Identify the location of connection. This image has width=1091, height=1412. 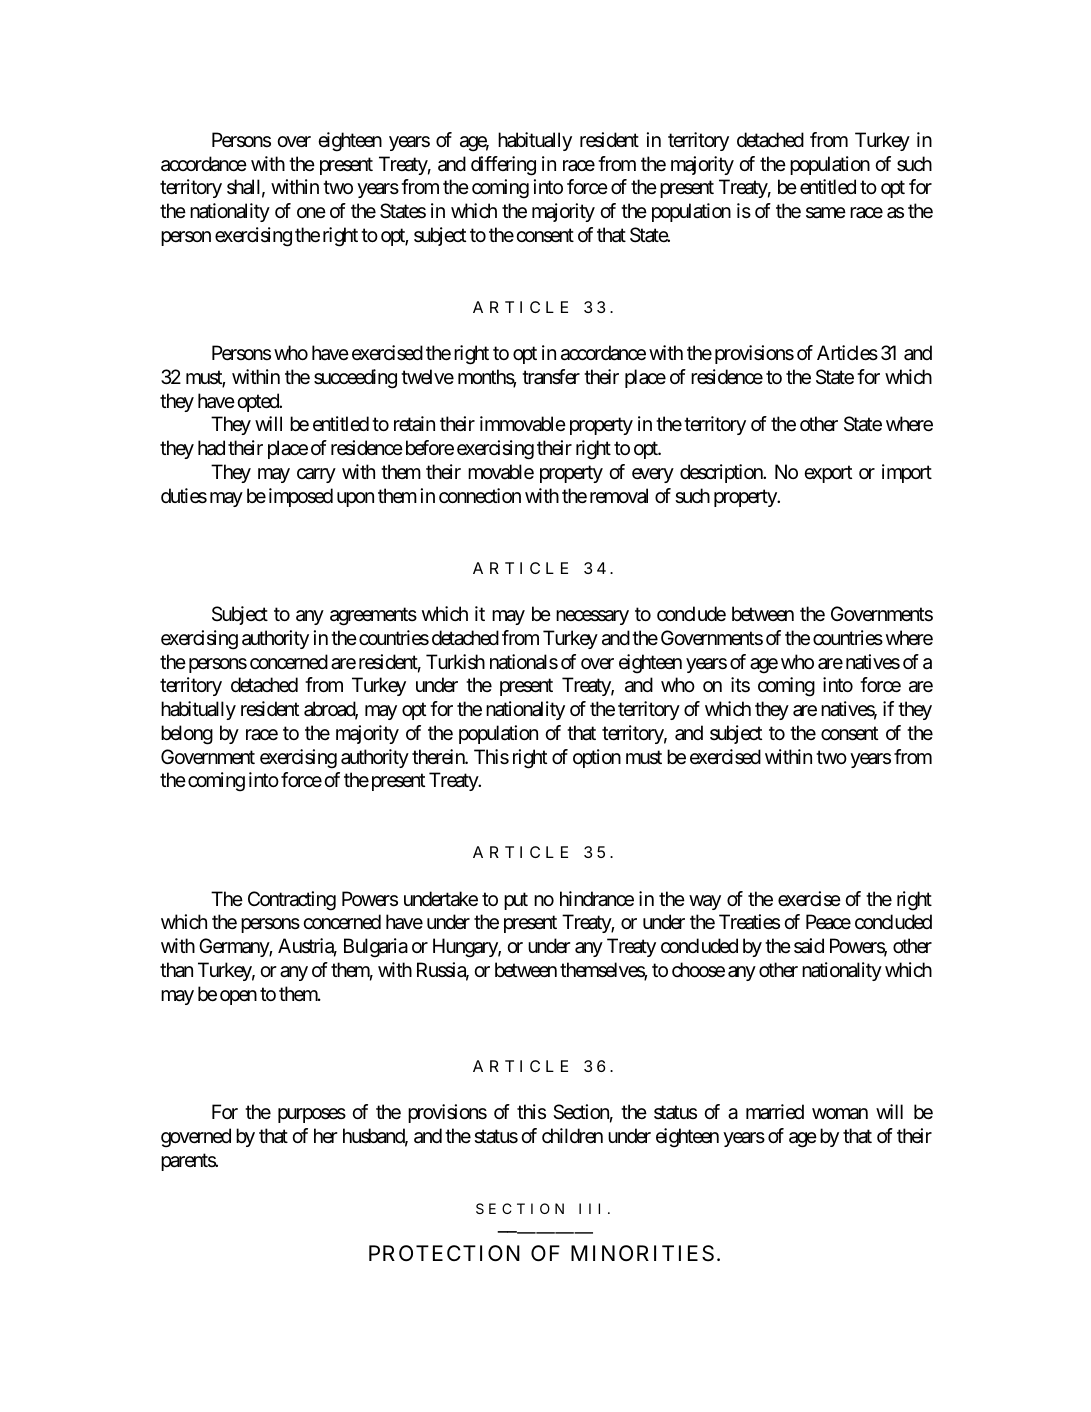
(480, 495).
